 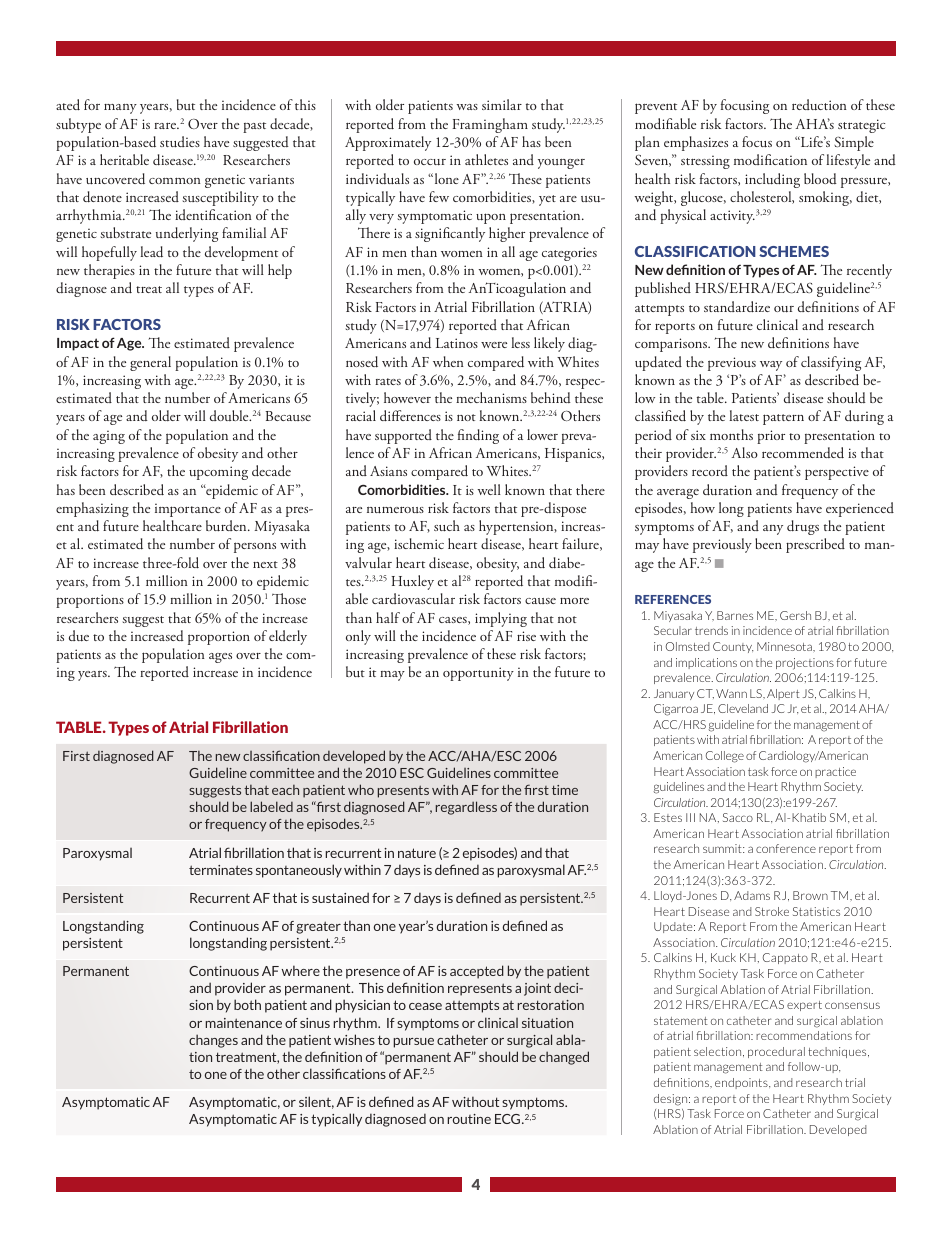 What do you see at coordinates (490, 125) in the document?
I see `Framingham` at bounding box center [490, 125].
